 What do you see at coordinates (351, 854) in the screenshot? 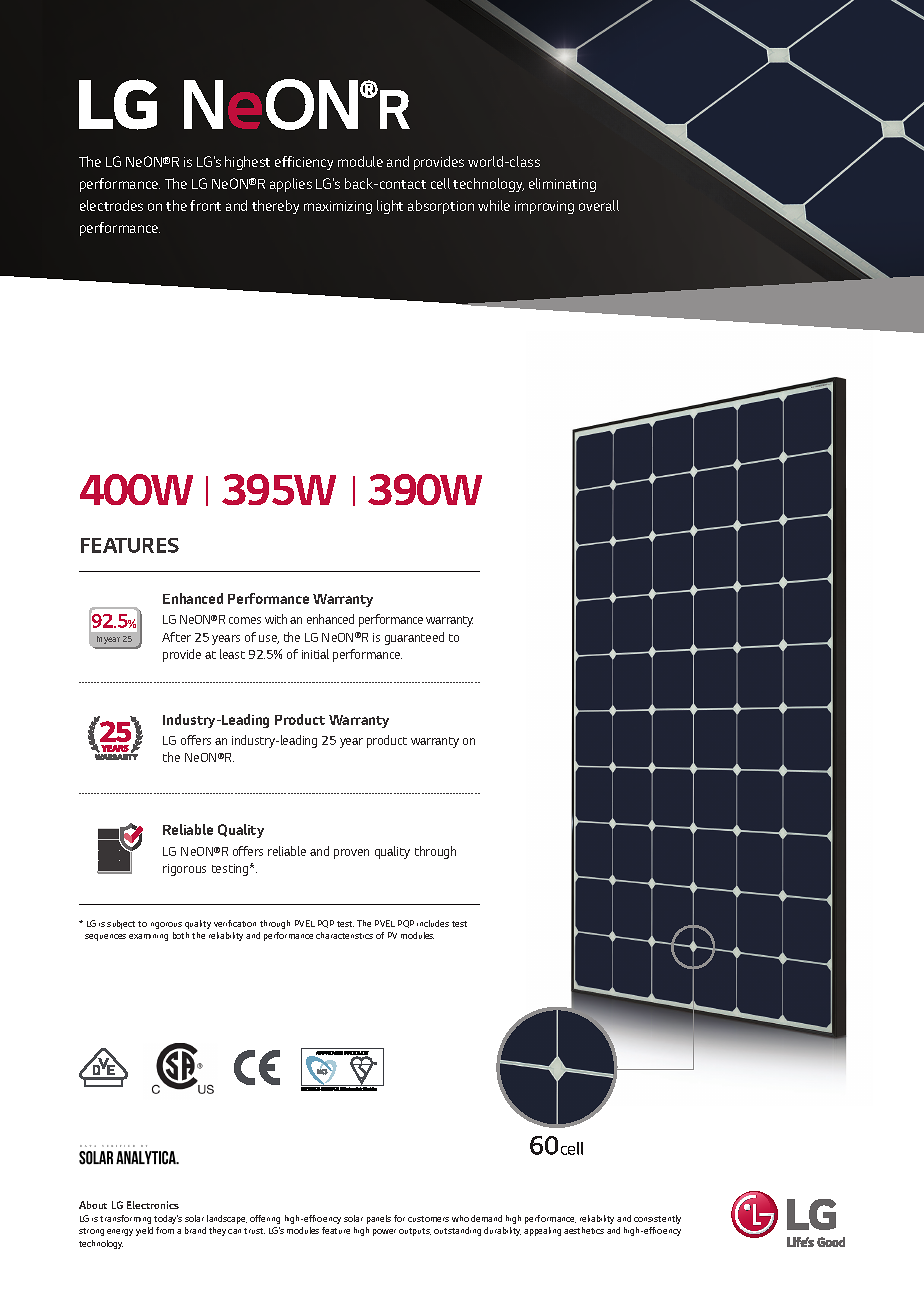
I see `proven` at bounding box center [351, 854].
